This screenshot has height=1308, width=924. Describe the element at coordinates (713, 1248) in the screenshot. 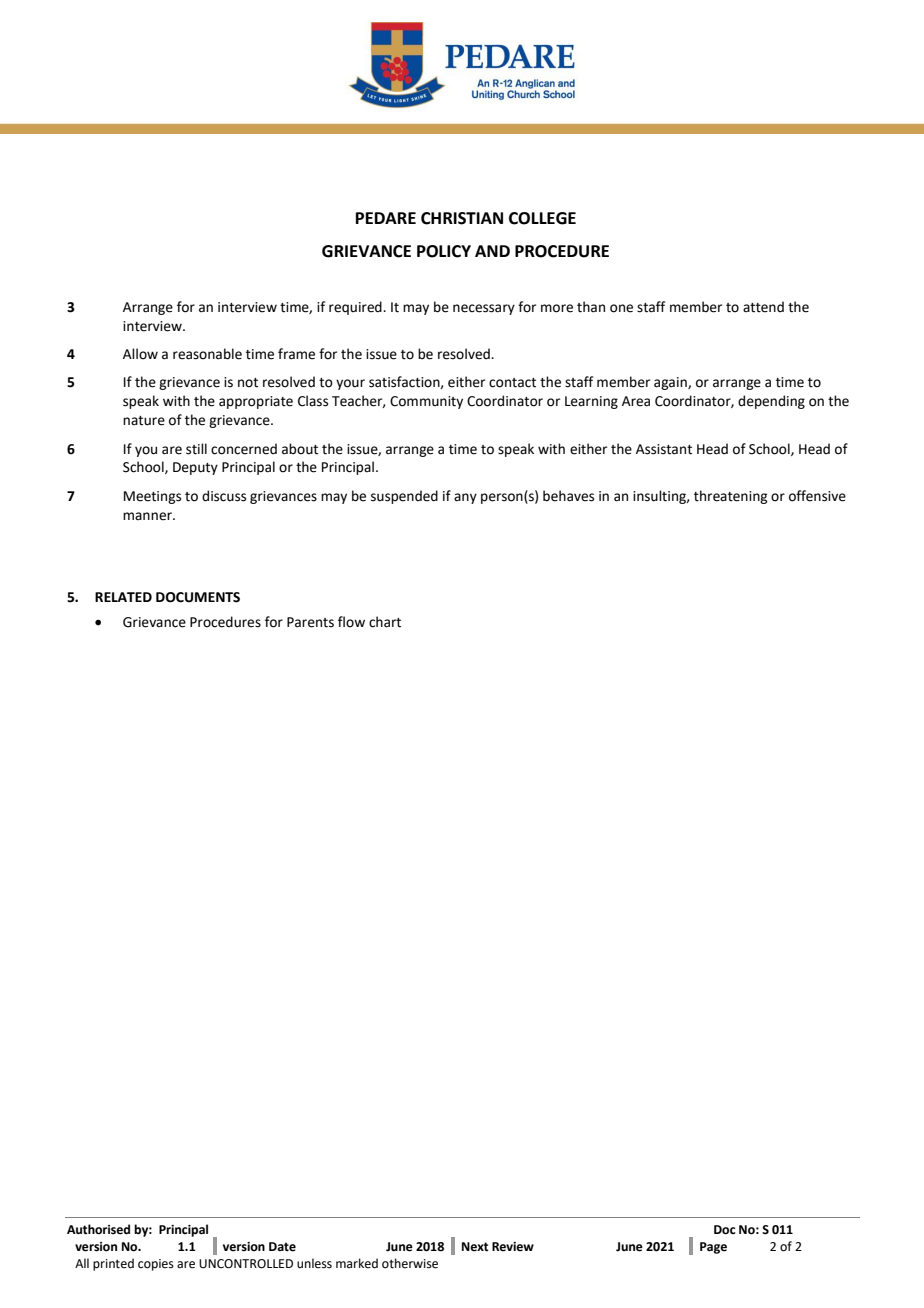

I see `Page` at that location.
